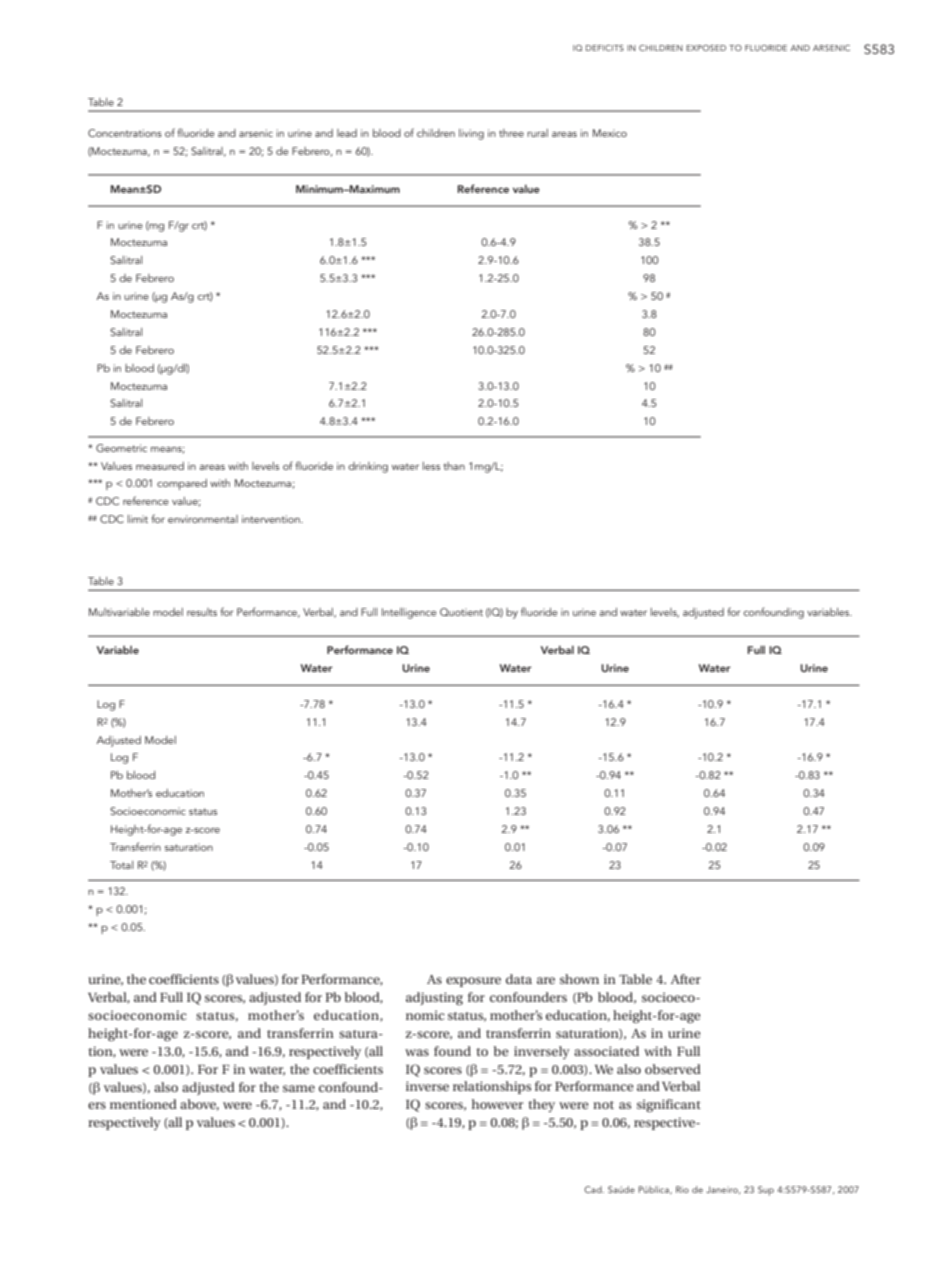 This screenshot has height=1261, width=952. I want to click on Mexico, so click(610, 133).
